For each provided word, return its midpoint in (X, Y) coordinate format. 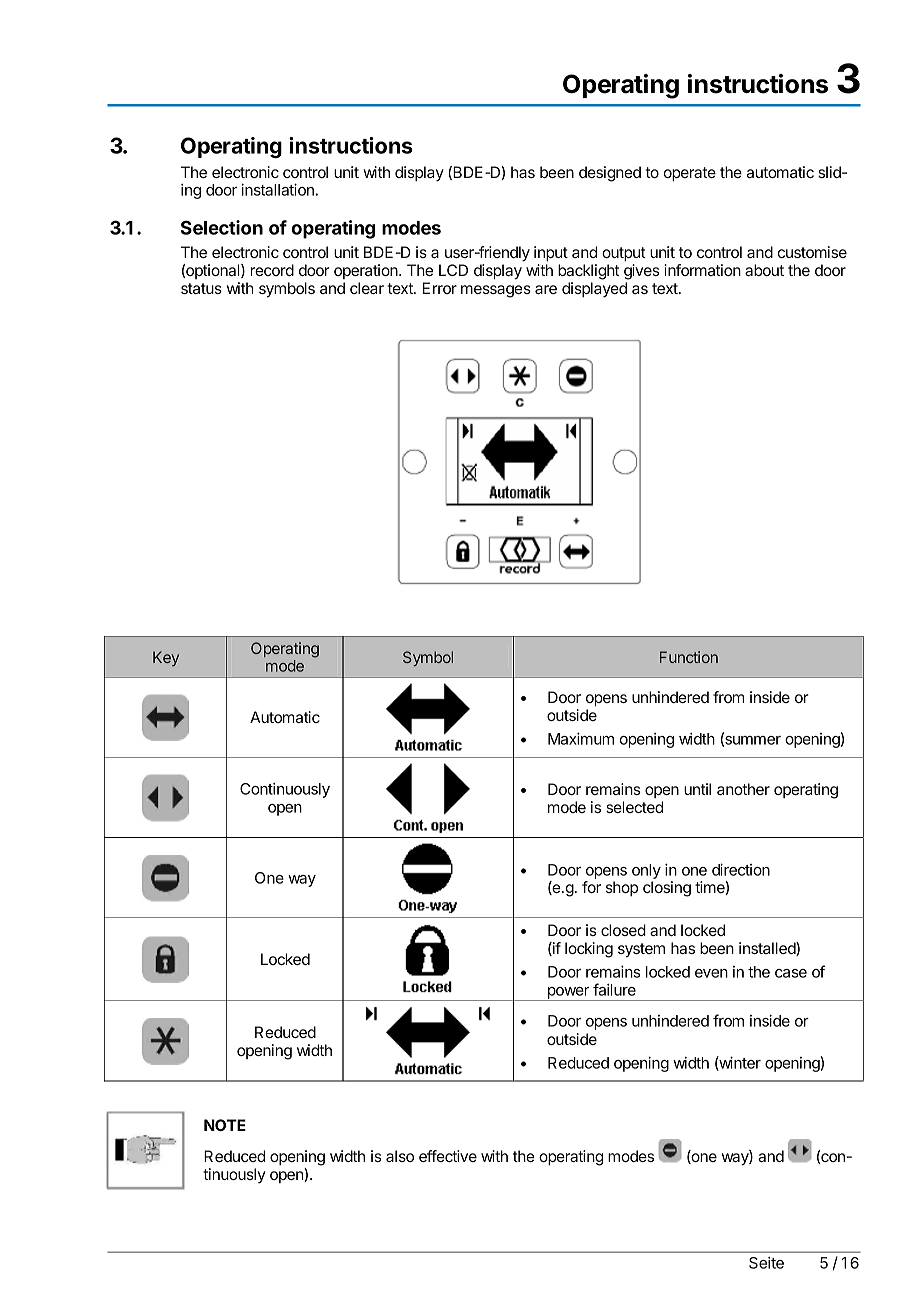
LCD (453, 270)
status (201, 288)
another (743, 789)
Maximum (581, 738)
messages (496, 291)
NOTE (225, 1125)
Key (166, 658)
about (764, 270)
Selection (222, 227)
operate (690, 174)
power (568, 994)
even (711, 973)
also (400, 1156)
